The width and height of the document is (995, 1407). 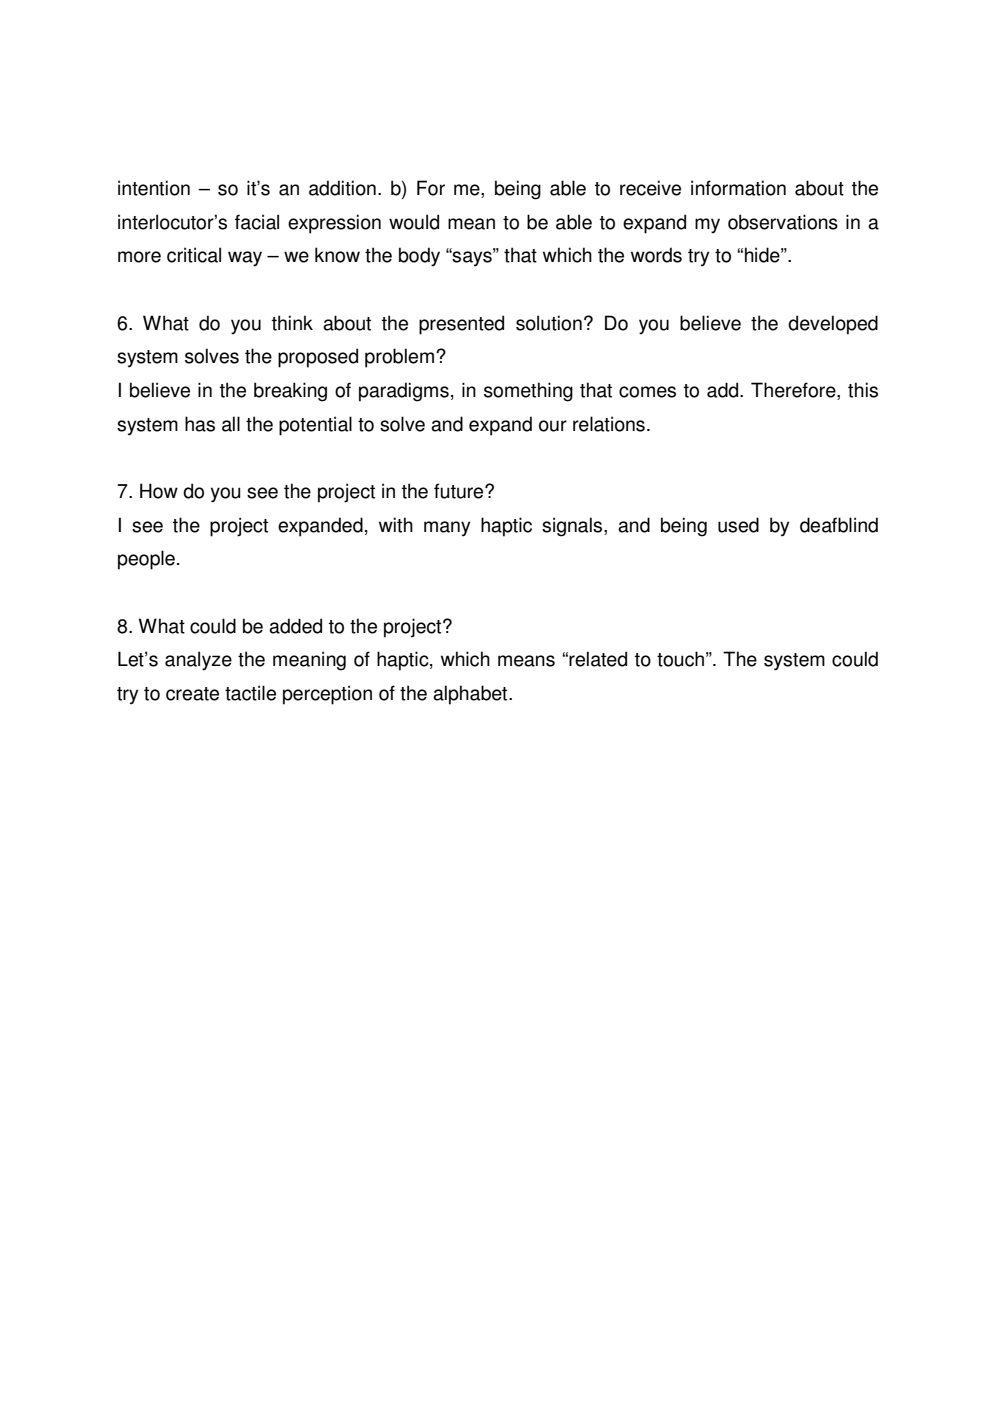 What do you see at coordinates (250, 693) in the document?
I see `tactile` at bounding box center [250, 693].
